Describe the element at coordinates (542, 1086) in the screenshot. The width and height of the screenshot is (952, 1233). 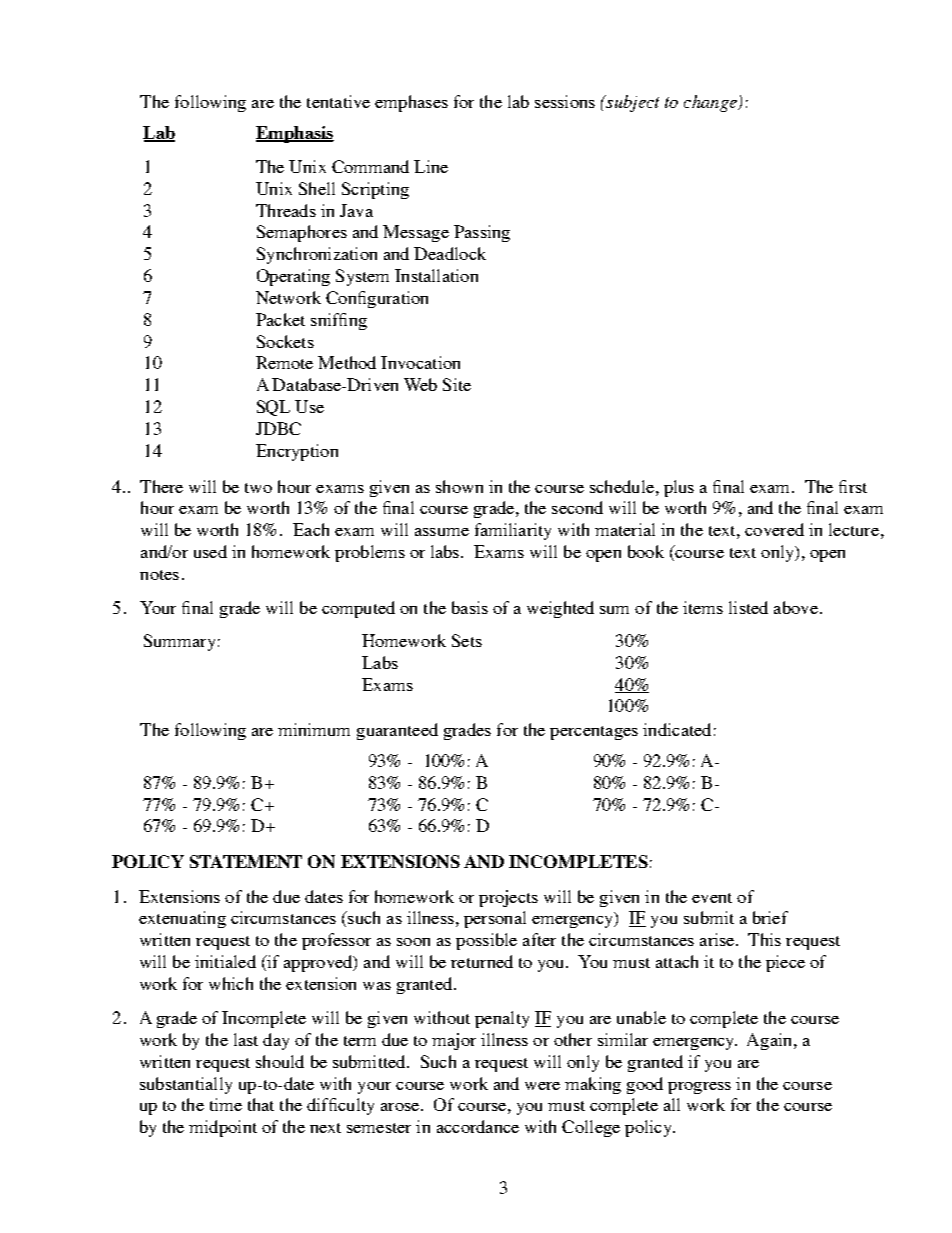
I see `were` at that location.
